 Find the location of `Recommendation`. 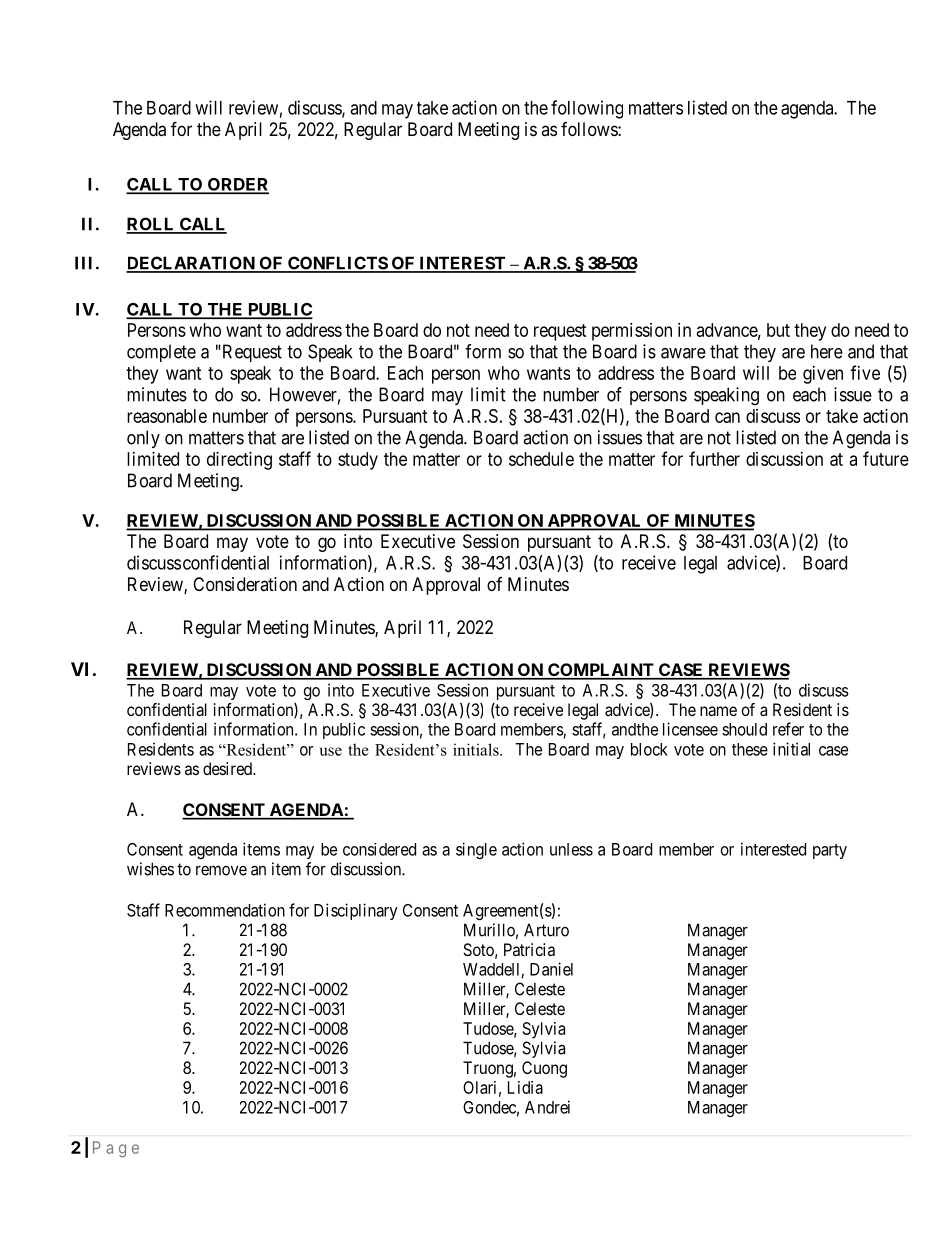

Recommendation is located at coordinates (225, 910).
